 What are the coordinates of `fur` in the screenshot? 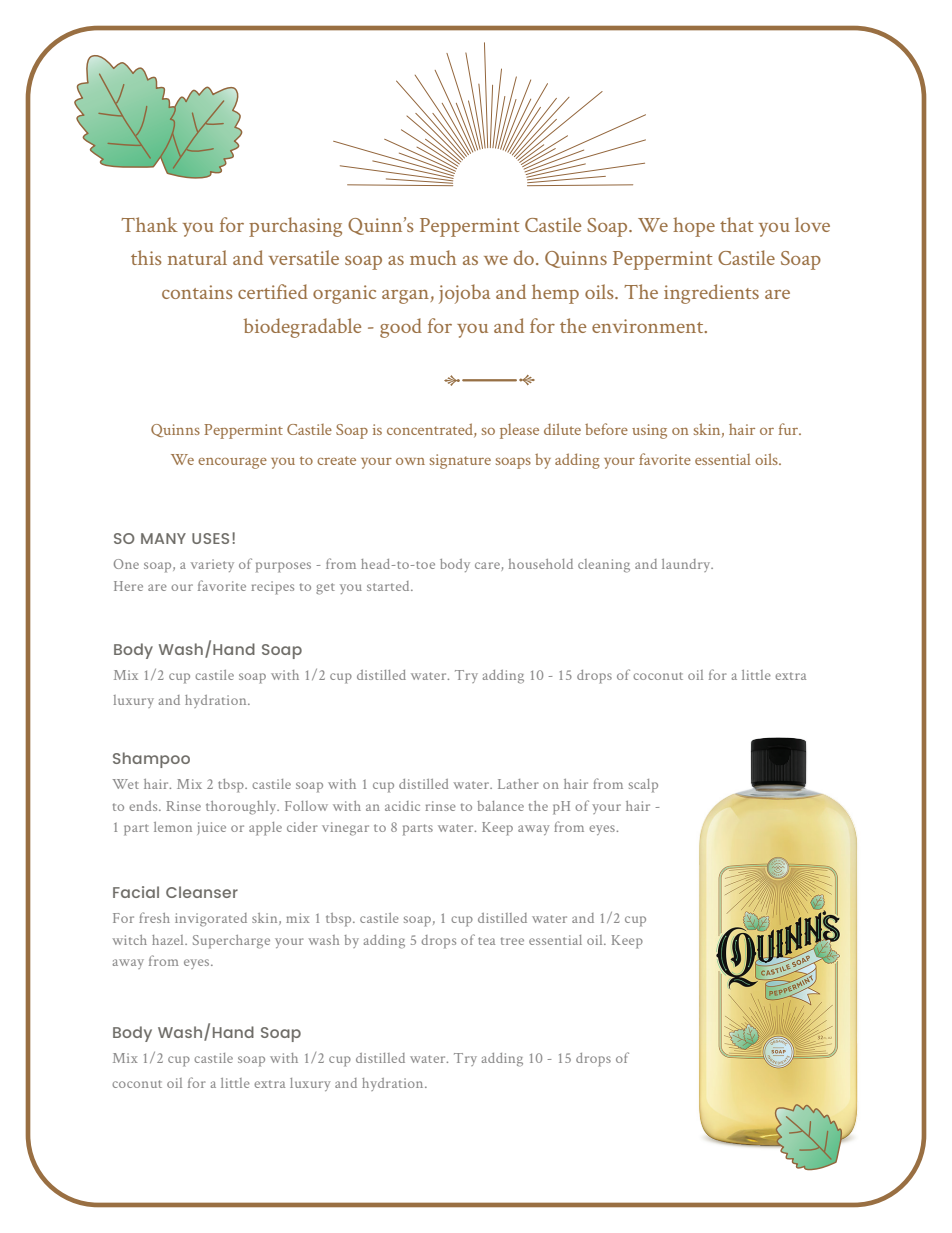 It's located at (789, 429).
